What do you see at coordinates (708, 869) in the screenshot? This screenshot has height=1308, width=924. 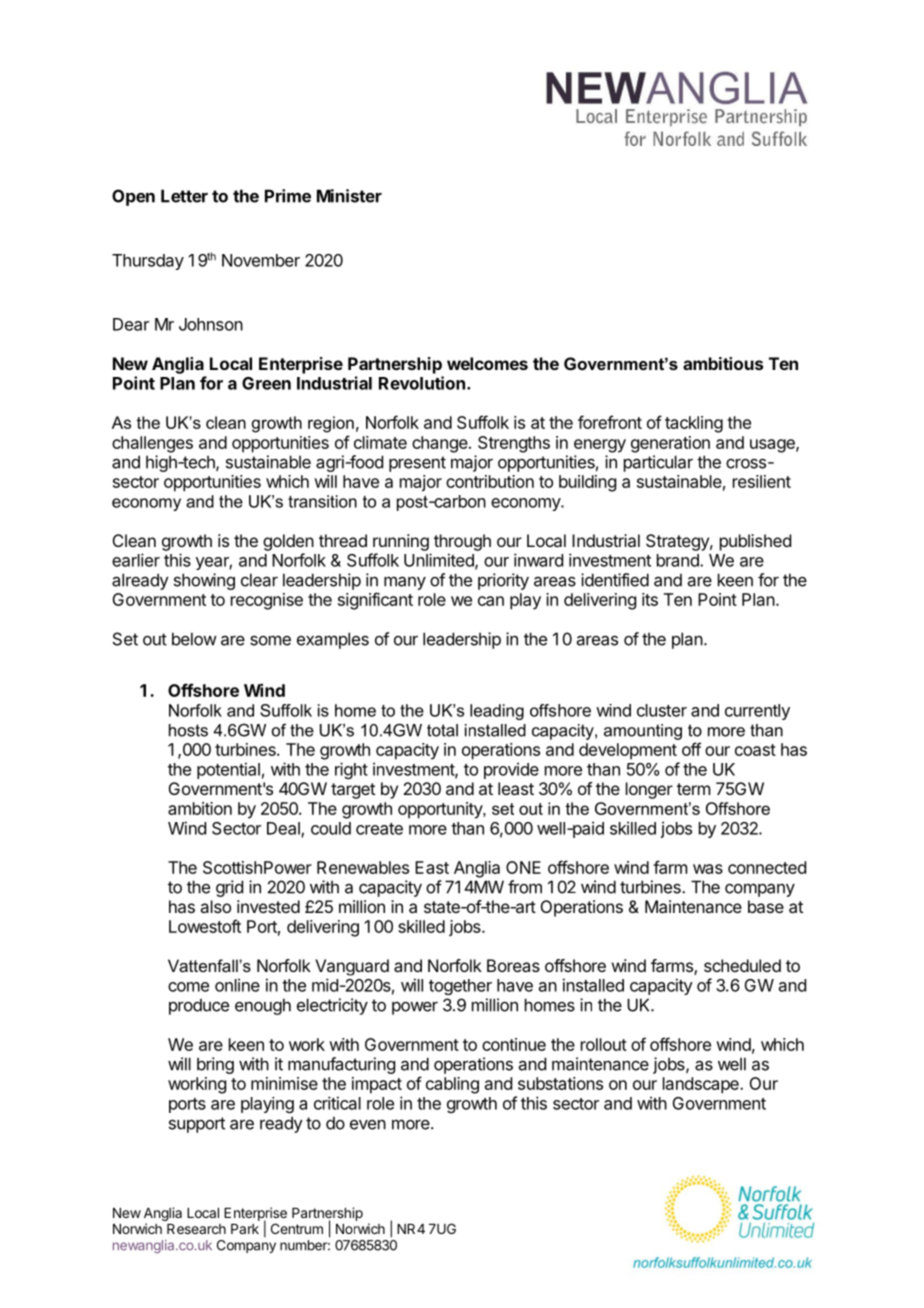 I see `was` at bounding box center [708, 869].
